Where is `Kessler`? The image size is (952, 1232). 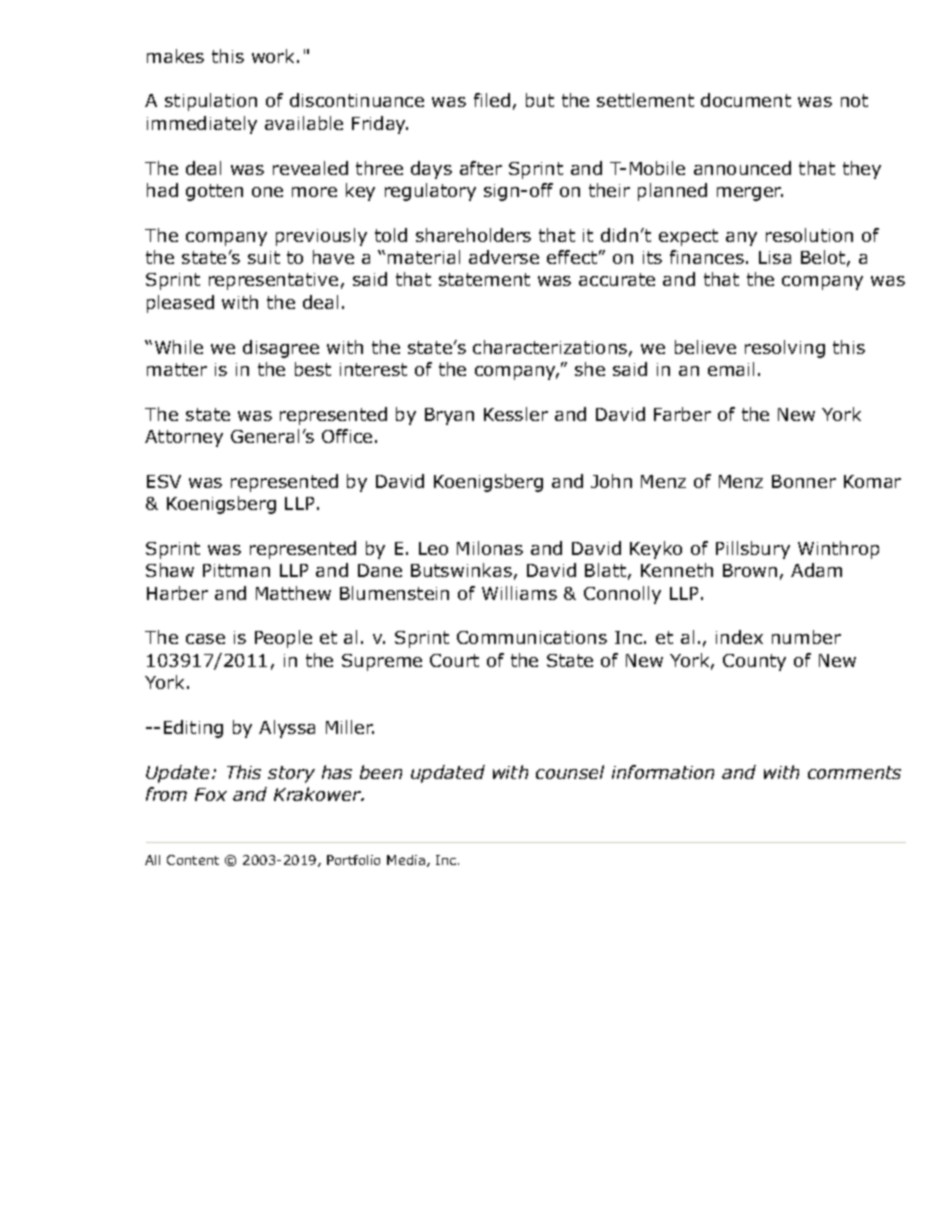 Kessler is located at coordinates (516, 414).
